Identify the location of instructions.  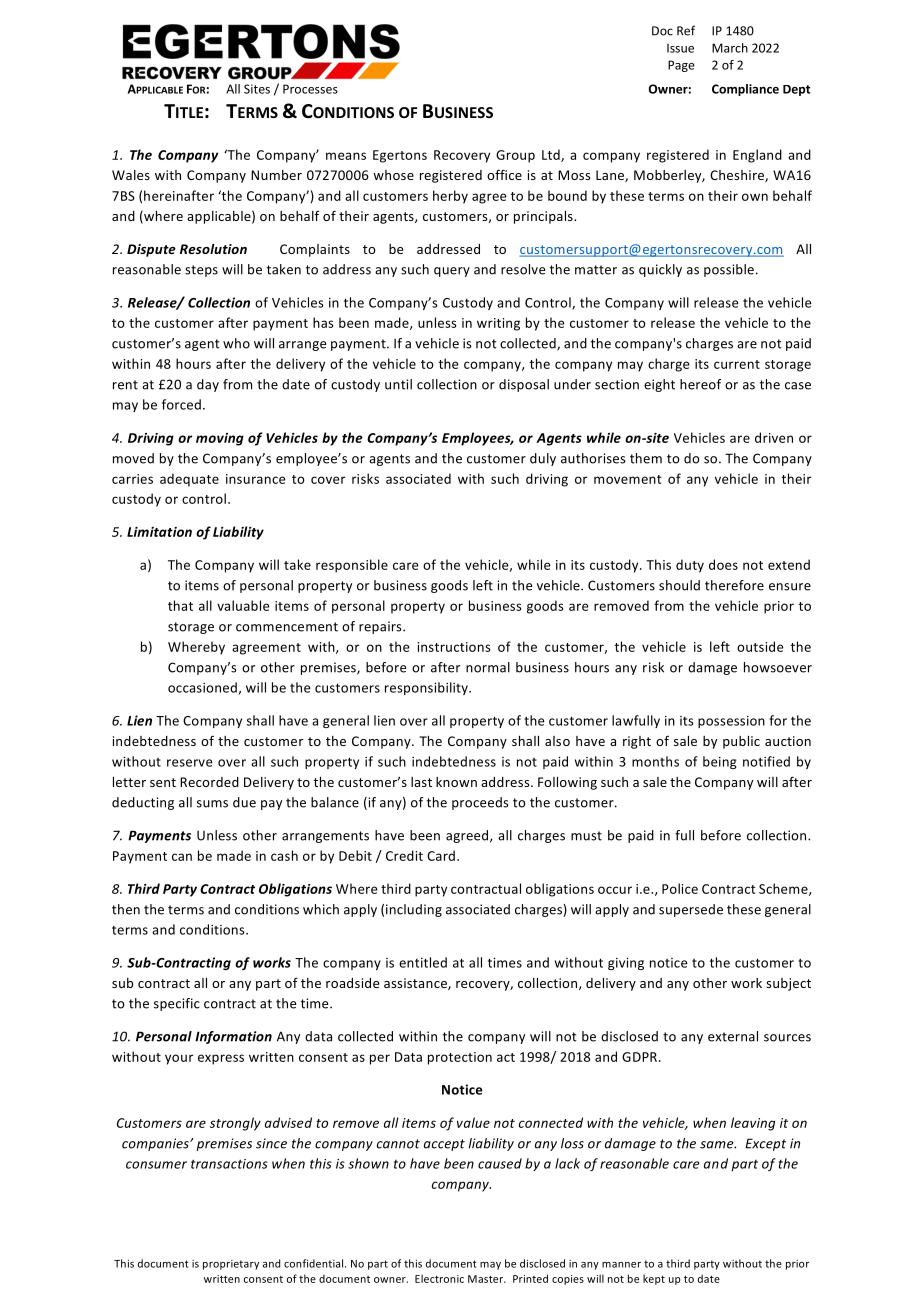
(454, 647).
